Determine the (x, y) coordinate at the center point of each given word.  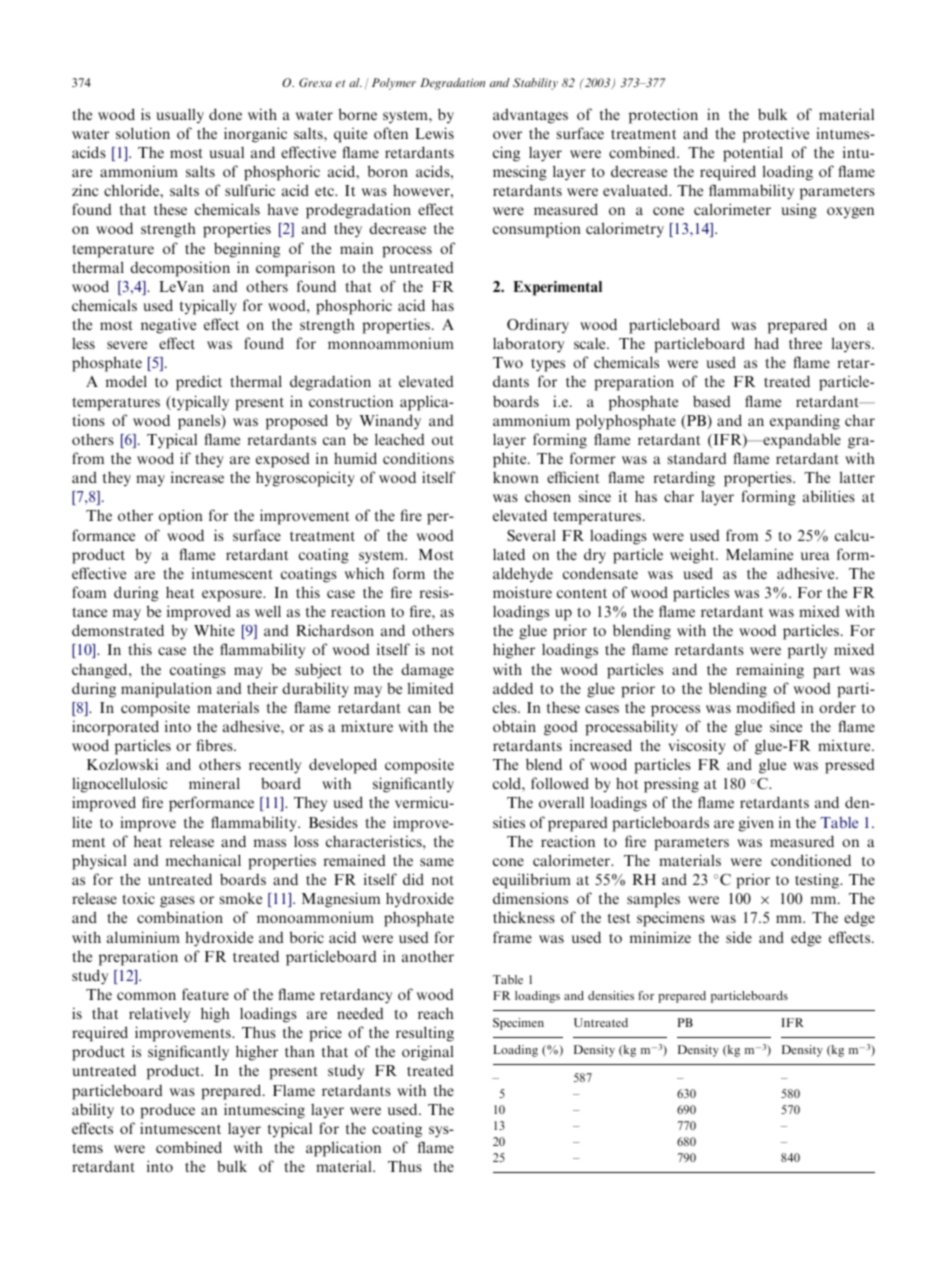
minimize (660, 937)
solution (143, 133)
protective (776, 135)
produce (167, 1111)
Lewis (434, 133)
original (428, 1053)
